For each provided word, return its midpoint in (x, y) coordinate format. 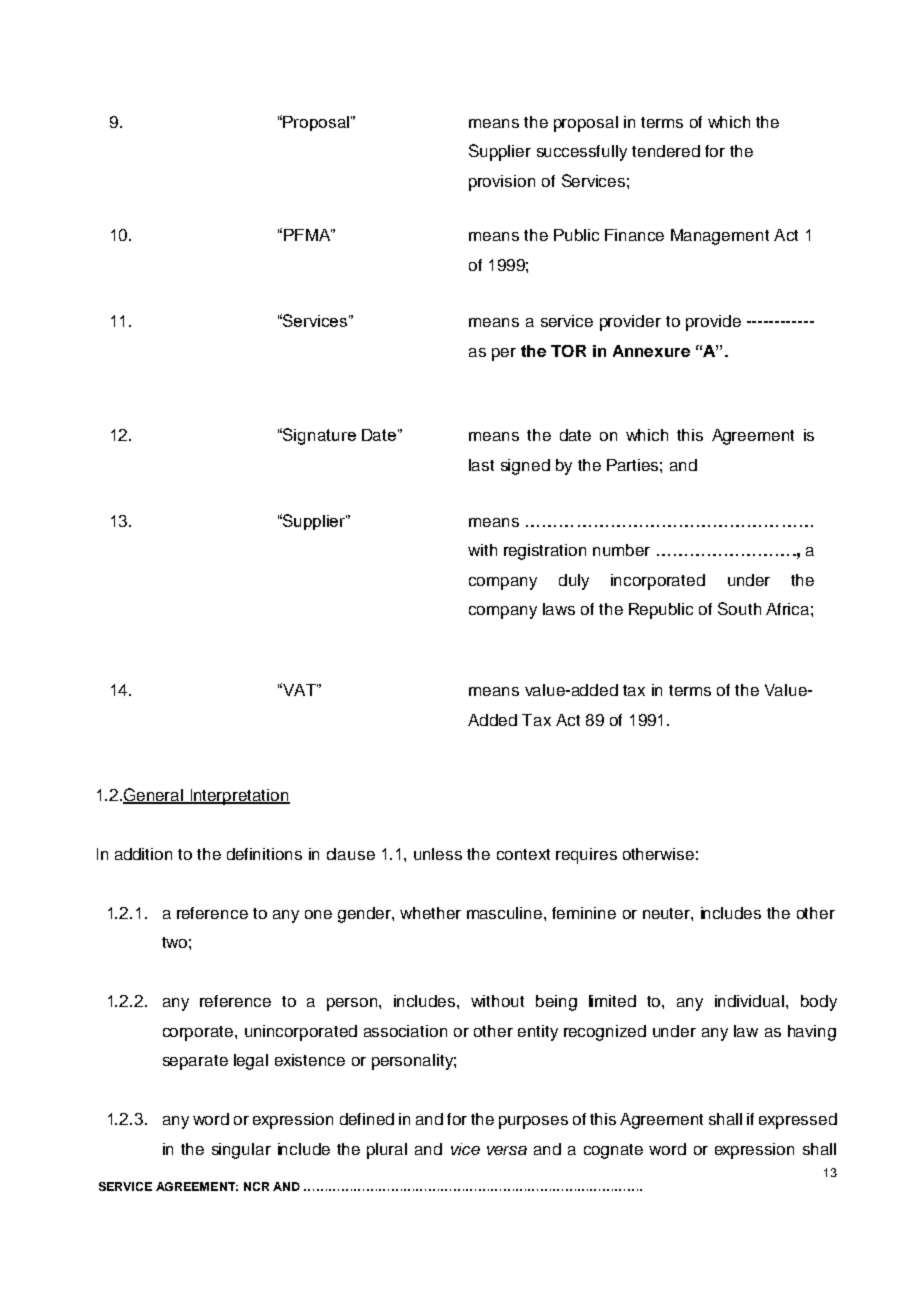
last (481, 465)
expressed (798, 1121)
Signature (318, 436)
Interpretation (239, 797)
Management (720, 237)
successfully (582, 153)
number (621, 550)
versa (507, 1150)
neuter (667, 913)
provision (502, 183)
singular (241, 1151)
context (523, 854)
